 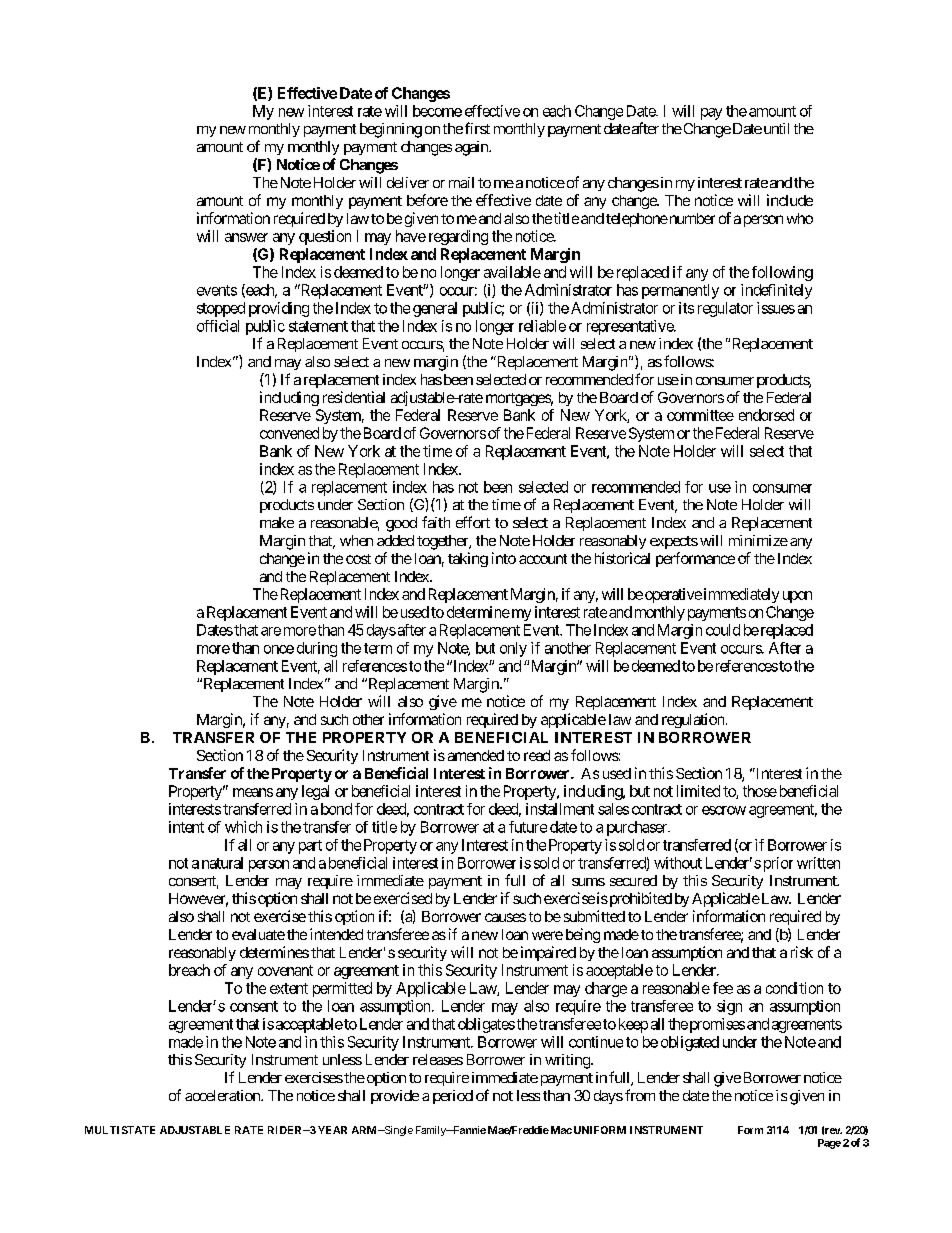 I want to click on expects, so click(x=674, y=542).
